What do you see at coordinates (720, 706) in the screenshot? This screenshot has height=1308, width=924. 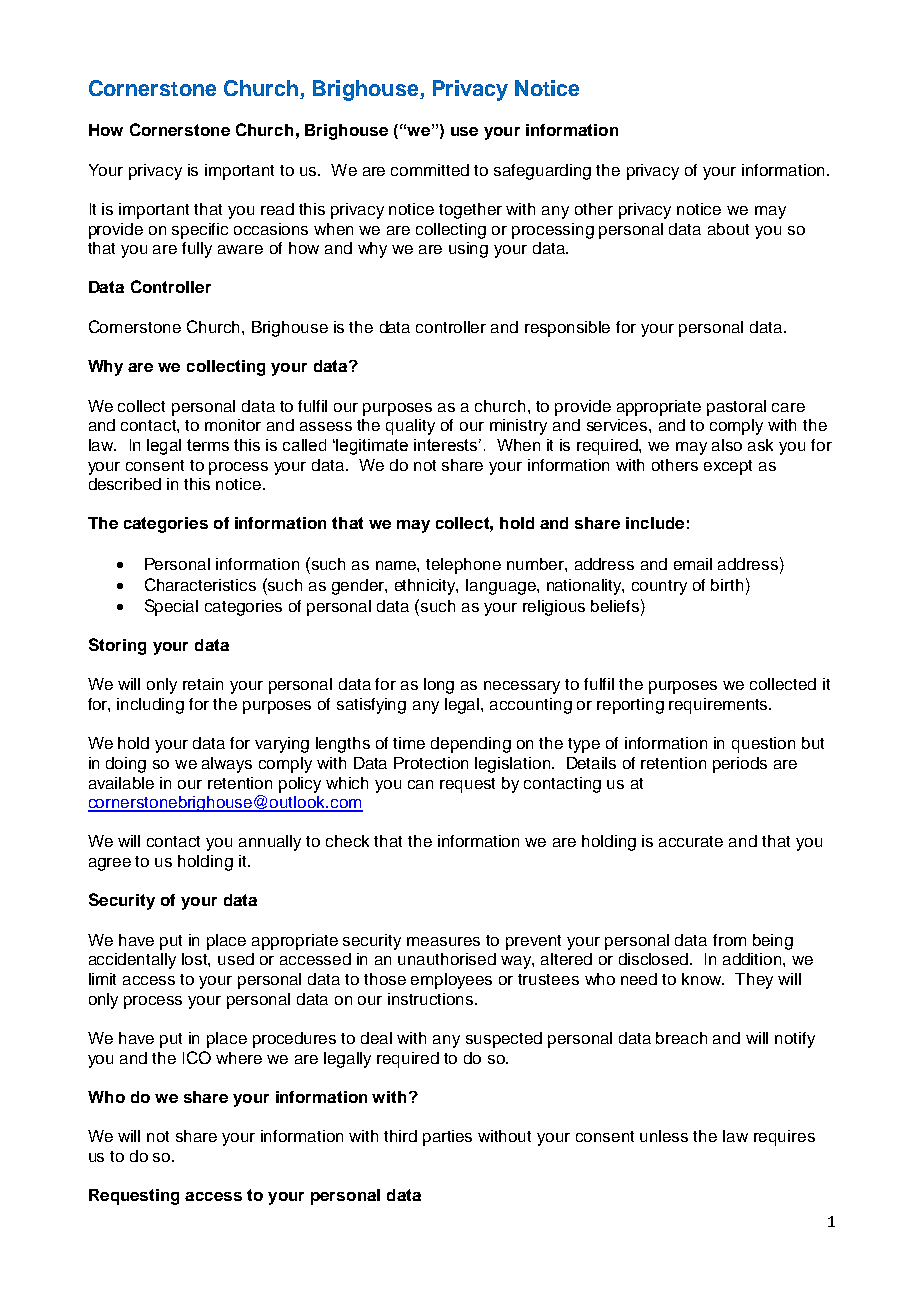 I see `requirements` at bounding box center [720, 706].
